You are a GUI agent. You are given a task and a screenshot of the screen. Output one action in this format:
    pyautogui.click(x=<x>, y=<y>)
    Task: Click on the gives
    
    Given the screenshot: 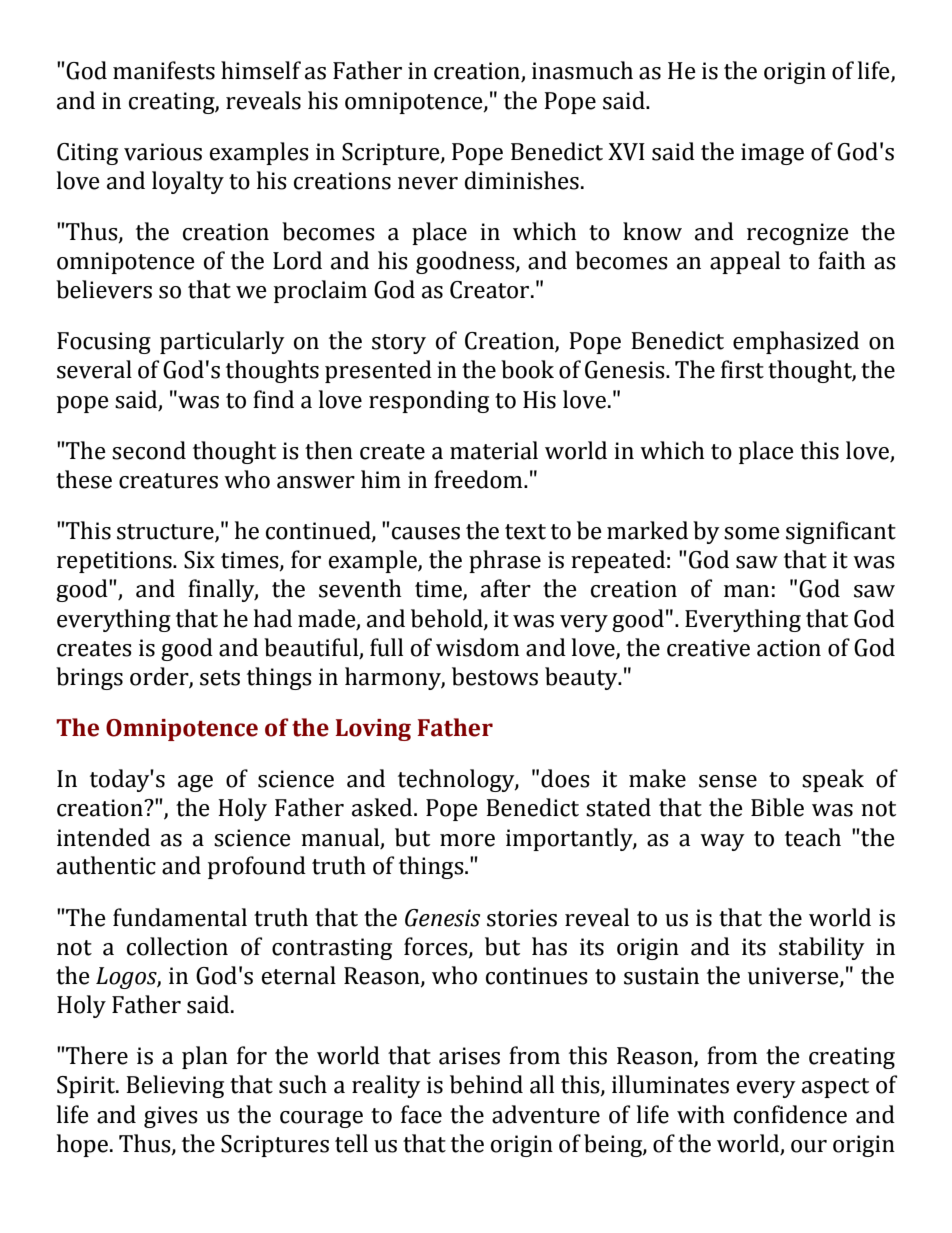 What is the action you would take?
    pyautogui.click(x=171, y=1117)
